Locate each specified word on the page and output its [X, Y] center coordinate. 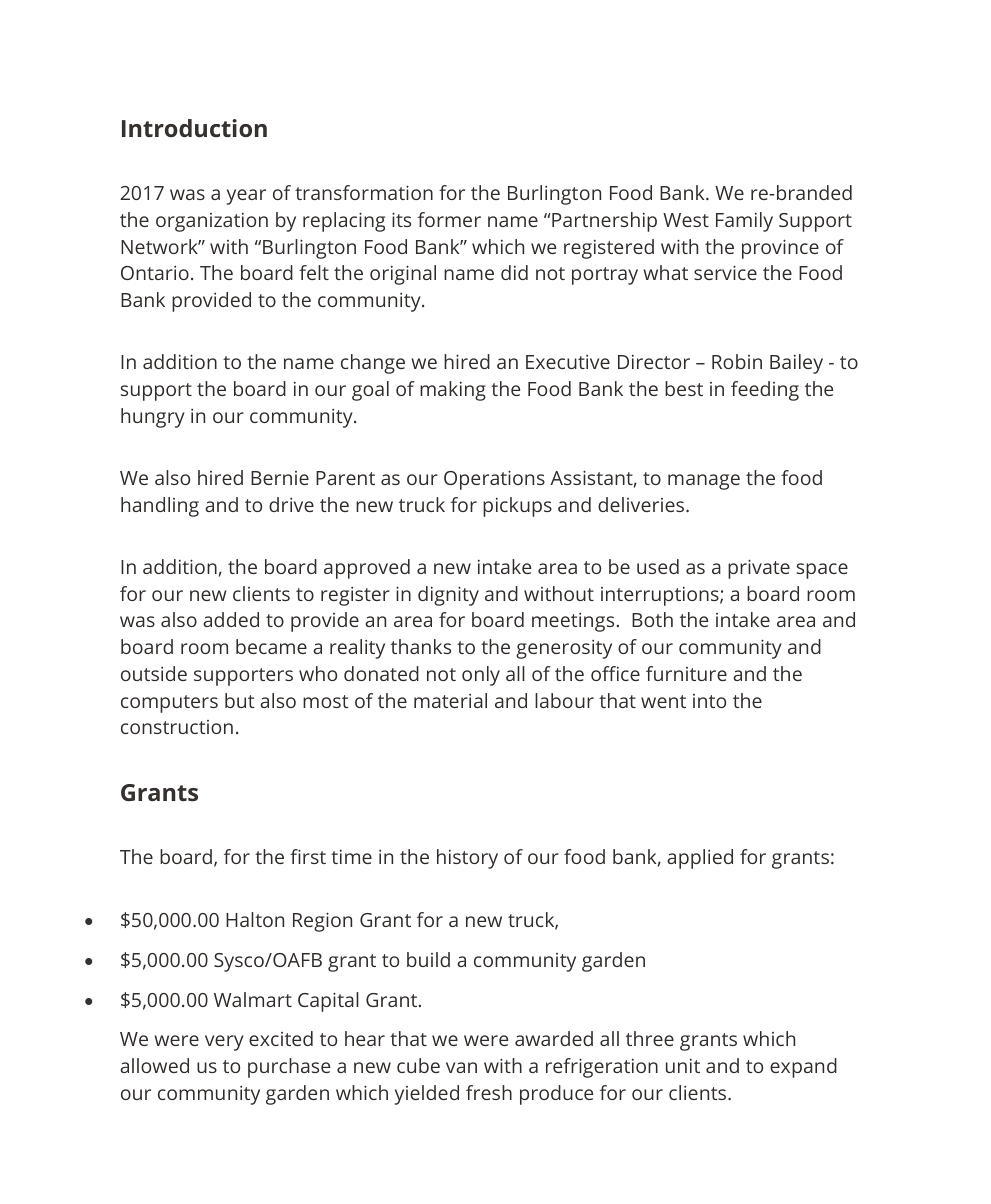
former [449, 219]
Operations [494, 480]
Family [744, 222]
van [461, 1067]
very [224, 1043]
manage [704, 482]
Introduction [194, 128]
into [709, 701]
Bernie [280, 478]
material [450, 700]
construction [177, 727]
